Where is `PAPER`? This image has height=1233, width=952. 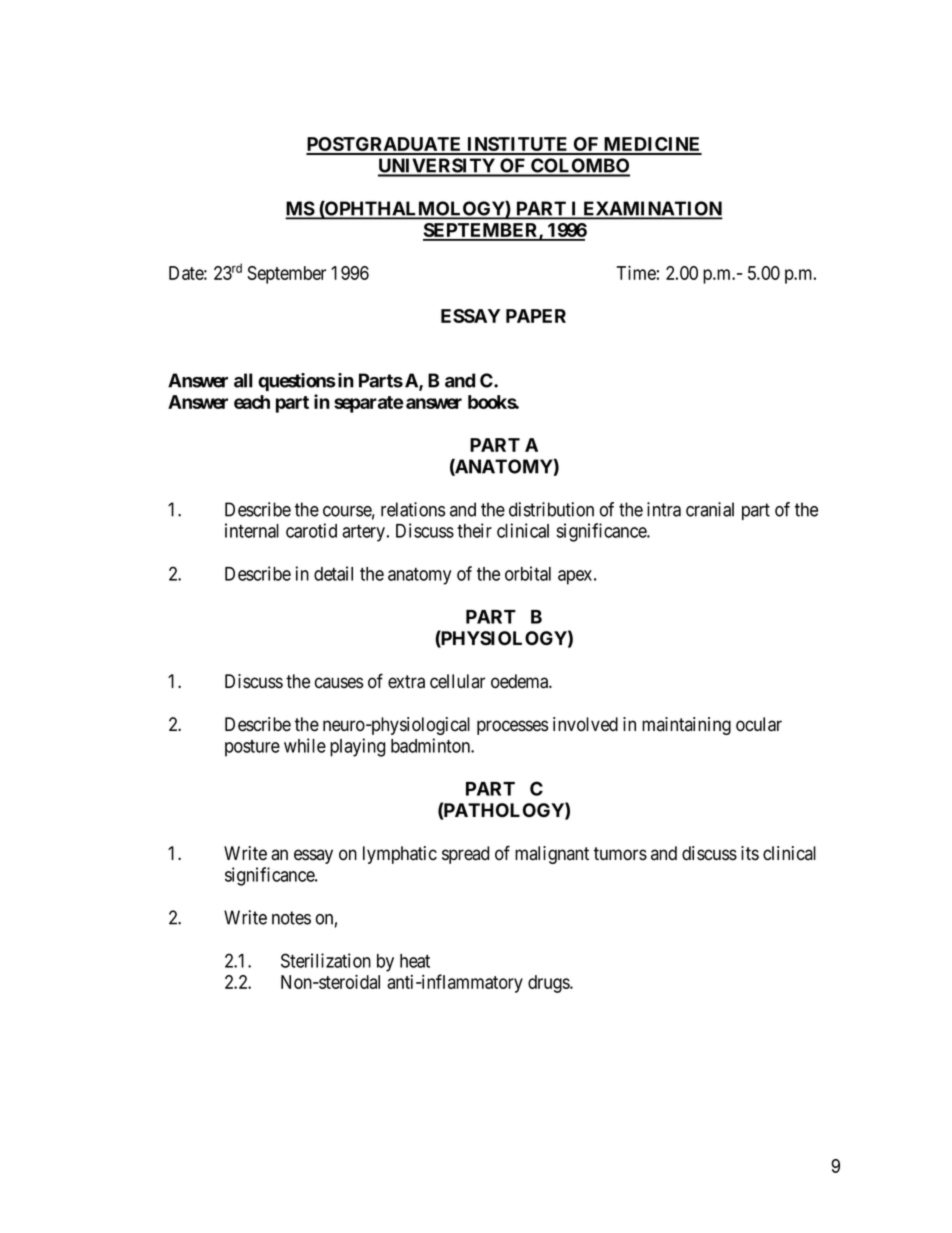
PAPER is located at coordinates (536, 316).
